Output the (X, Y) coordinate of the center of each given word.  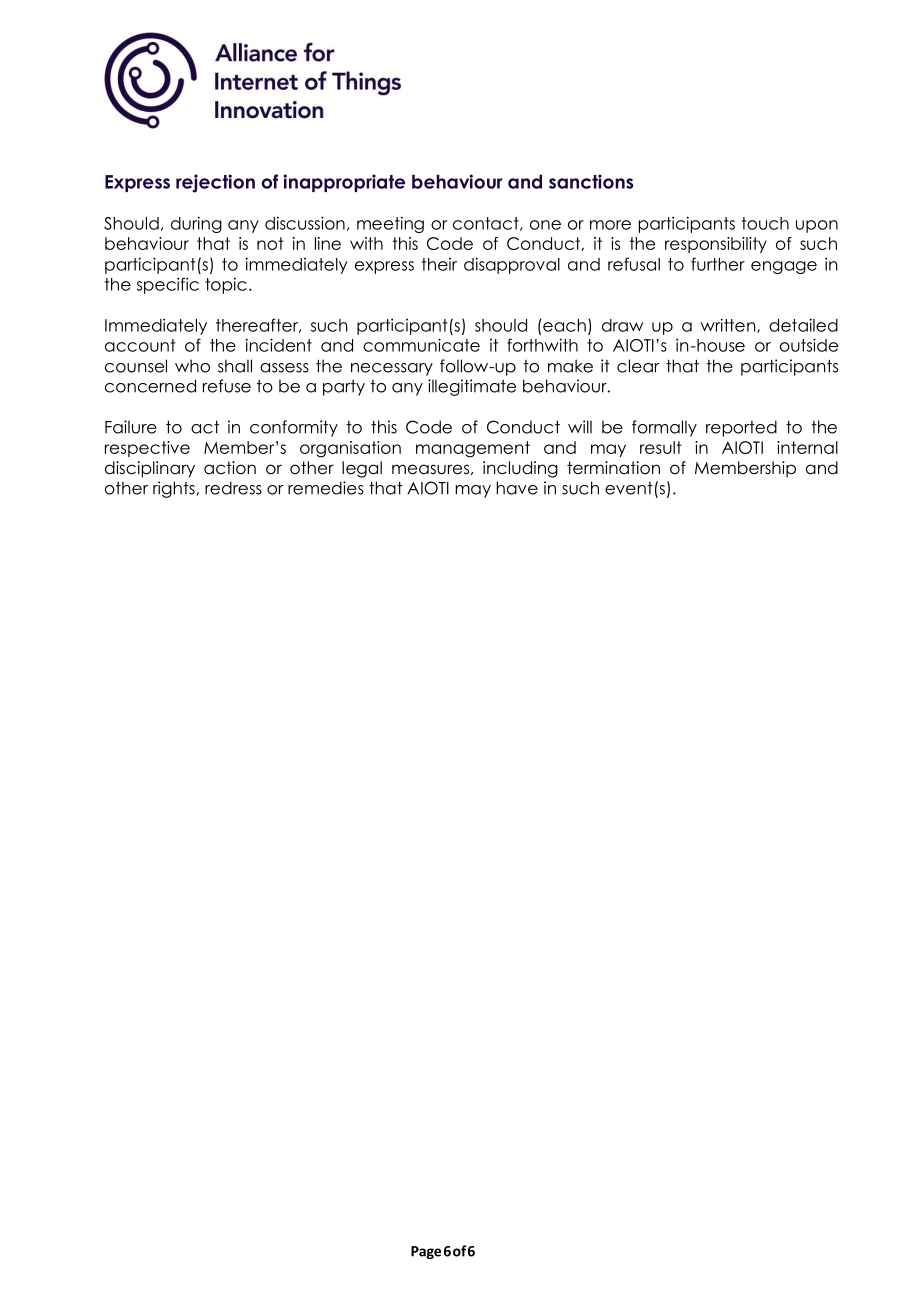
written (729, 325)
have (517, 488)
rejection (215, 183)
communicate (421, 345)
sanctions (591, 181)
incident (279, 345)
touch (765, 223)
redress (233, 488)
